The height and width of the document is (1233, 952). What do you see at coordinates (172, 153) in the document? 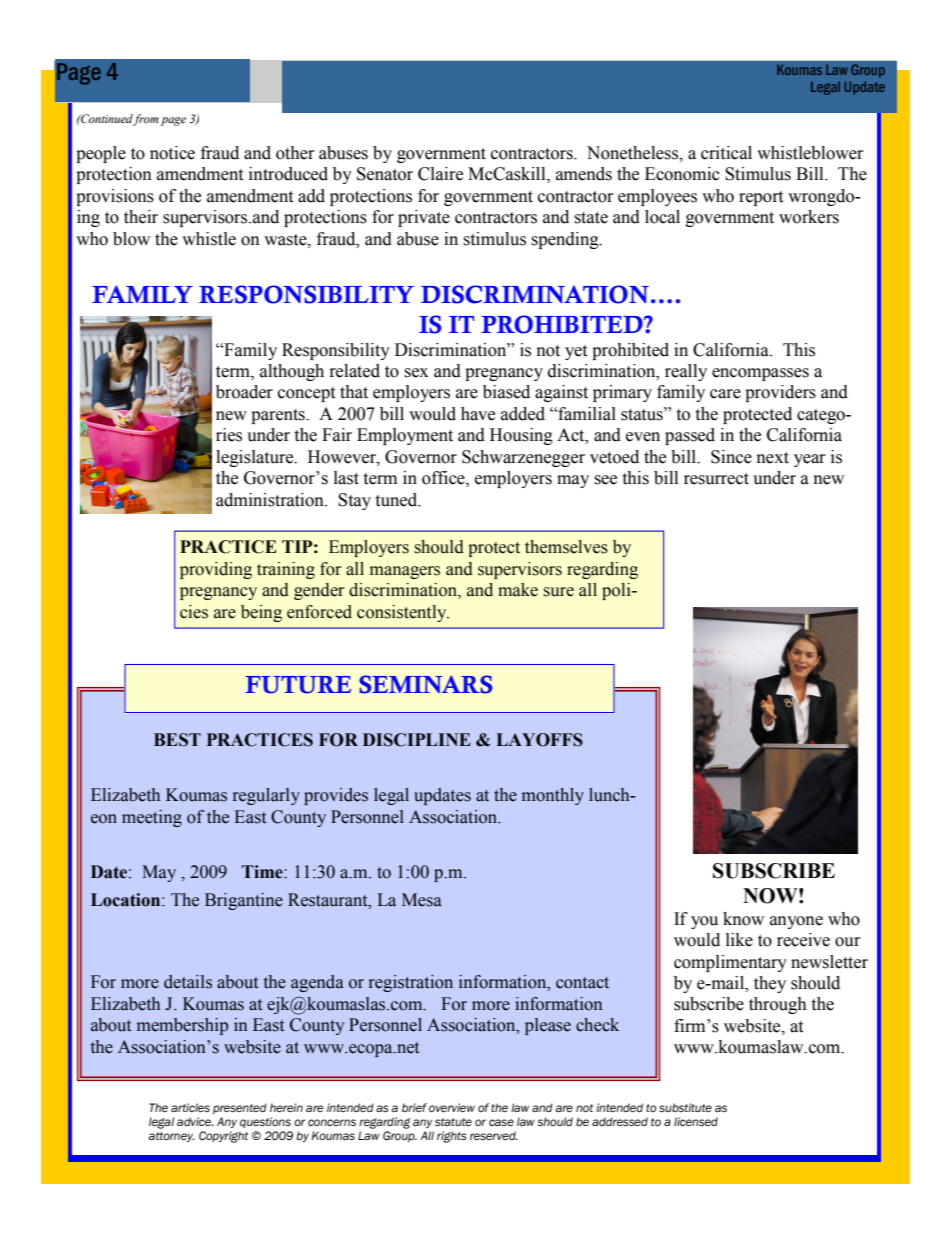
I see `notice` at bounding box center [172, 153].
